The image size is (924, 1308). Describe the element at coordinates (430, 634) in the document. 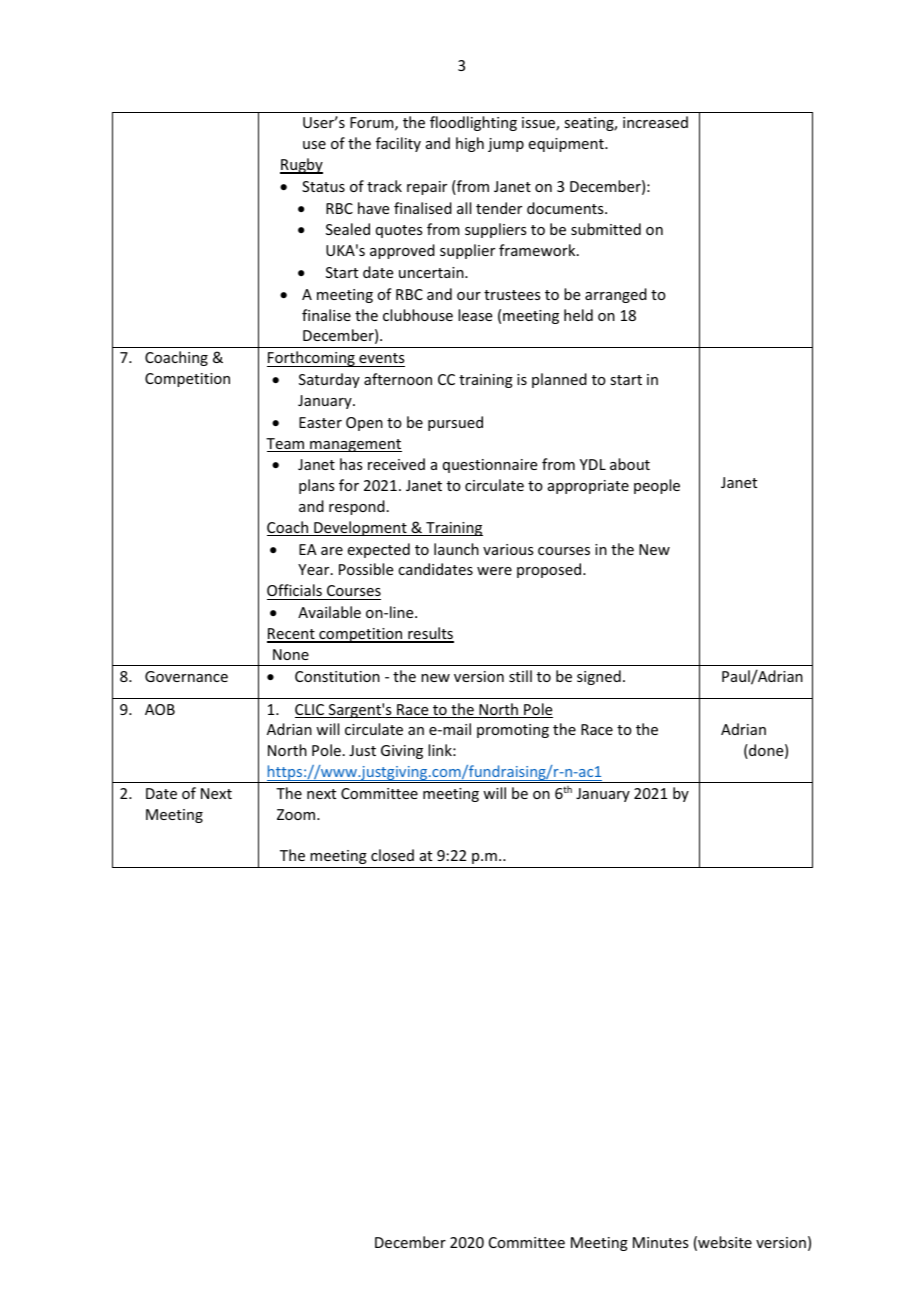

I see `results` at that location.
